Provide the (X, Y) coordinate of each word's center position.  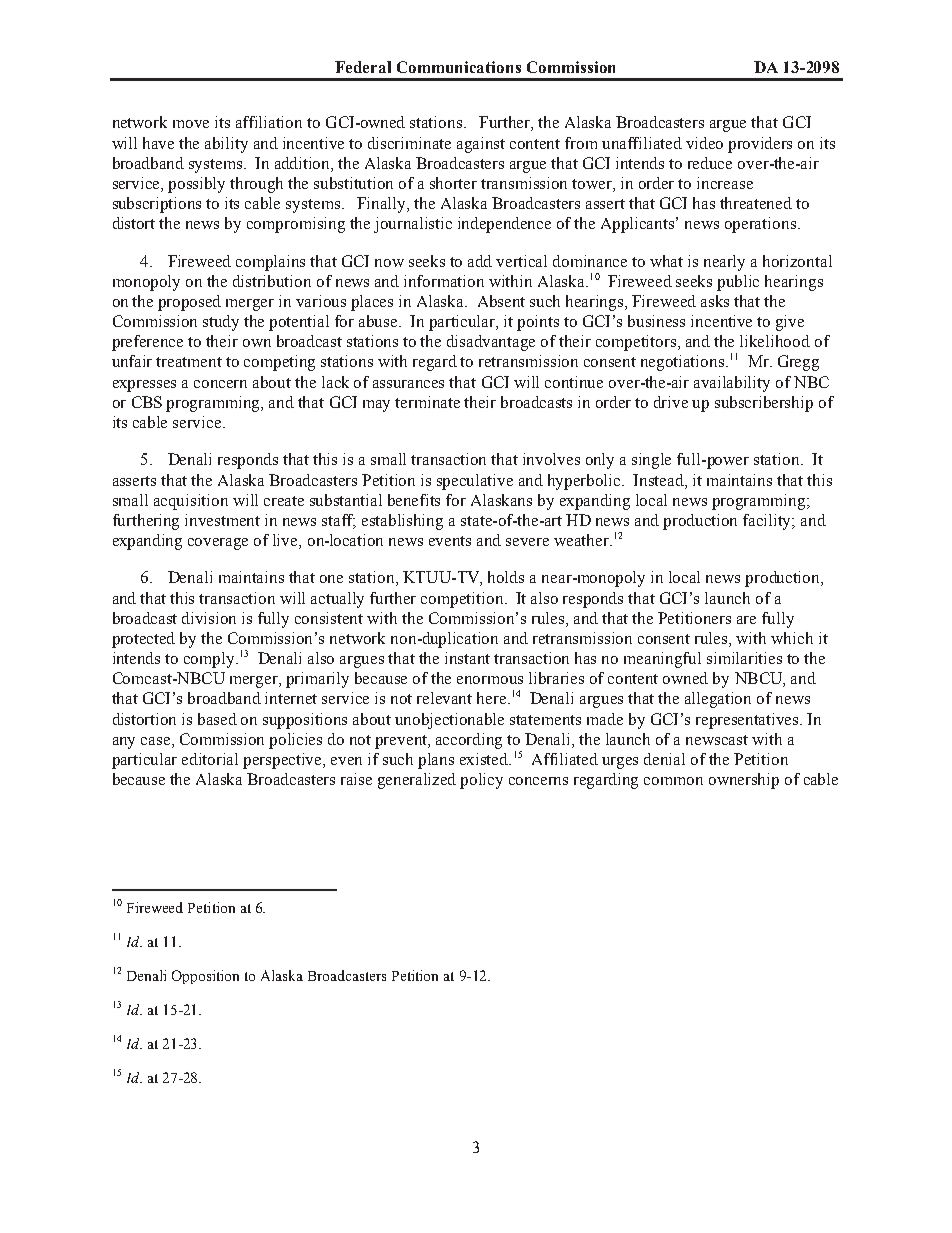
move (191, 124)
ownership (744, 781)
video (704, 143)
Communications (459, 67)
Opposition (205, 977)
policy (481, 781)
